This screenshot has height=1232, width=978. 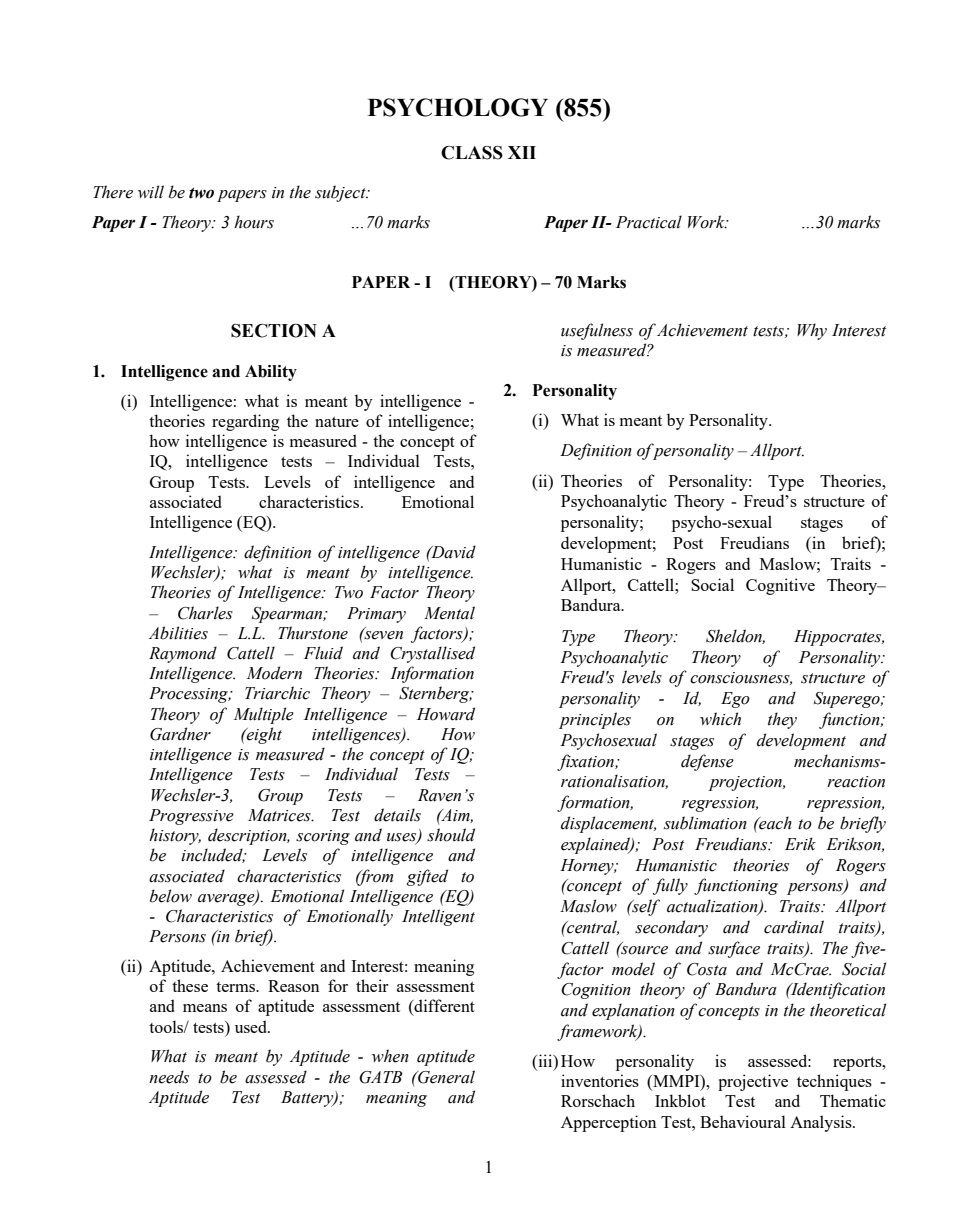 What do you see at coordinates (451, 835) in the screenshot?
I see `should` at bounding box center [451, 835].
